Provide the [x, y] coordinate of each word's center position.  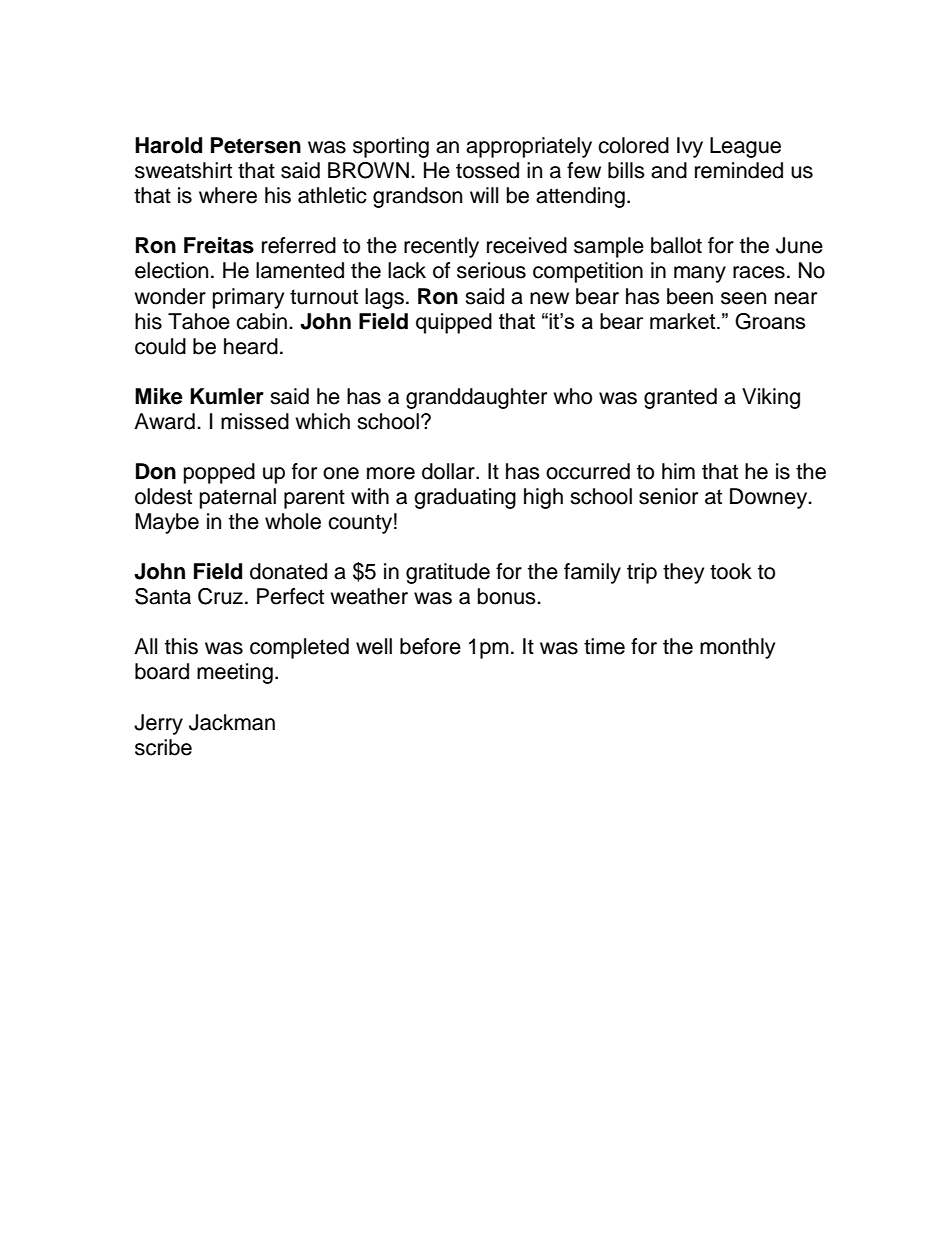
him [678, 471]
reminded [739, 170]
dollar [449, 471]
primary [248, 298]
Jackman [232, 722]
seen [743, 298]
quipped [454, 323]
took [731, 571]
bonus [508, 596]
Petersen [256, 145]
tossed [487, 170]
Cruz [220, 596]
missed [255, 421]
